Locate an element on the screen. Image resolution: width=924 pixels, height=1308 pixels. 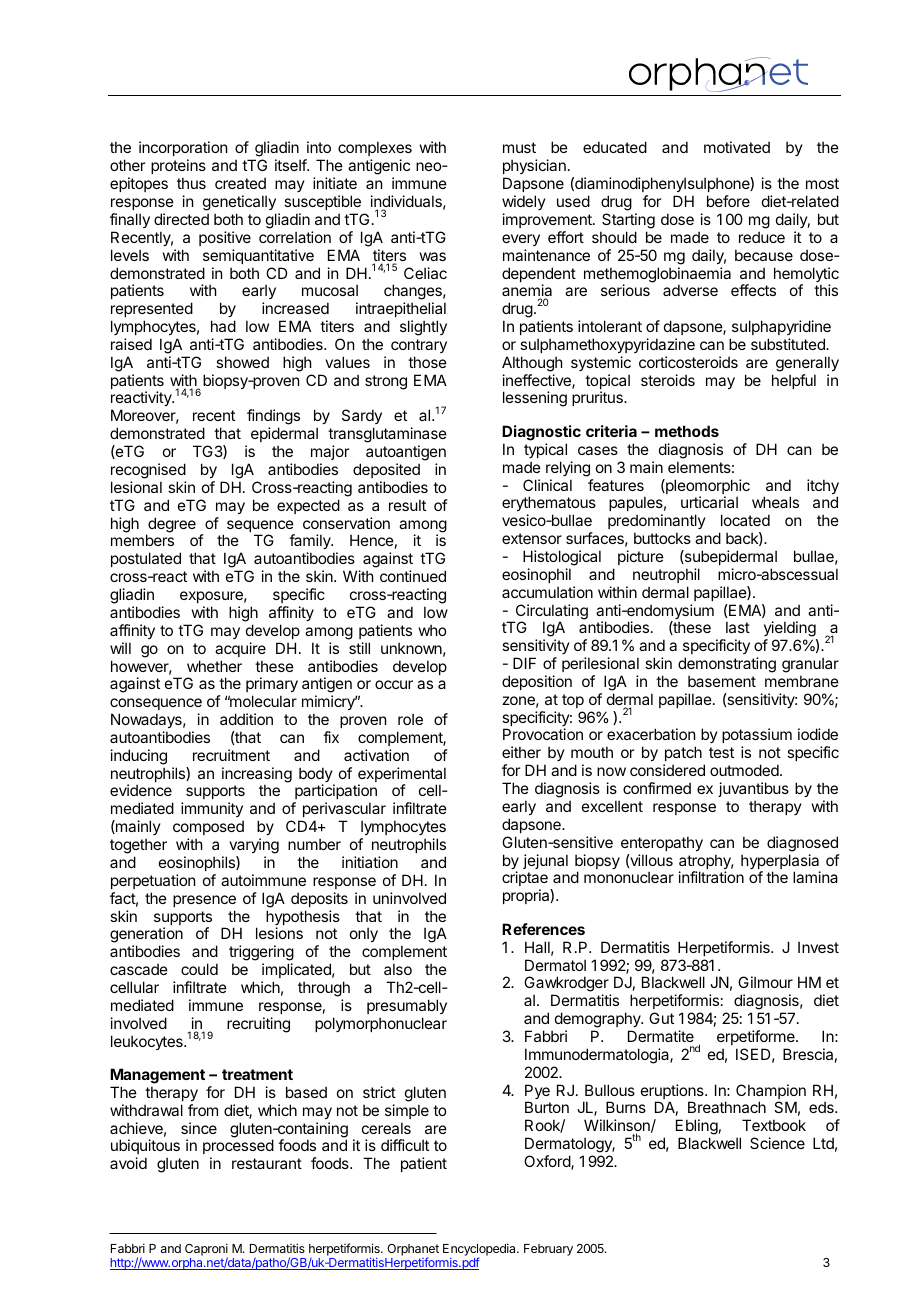
before is located at coordinates (728, 201).
